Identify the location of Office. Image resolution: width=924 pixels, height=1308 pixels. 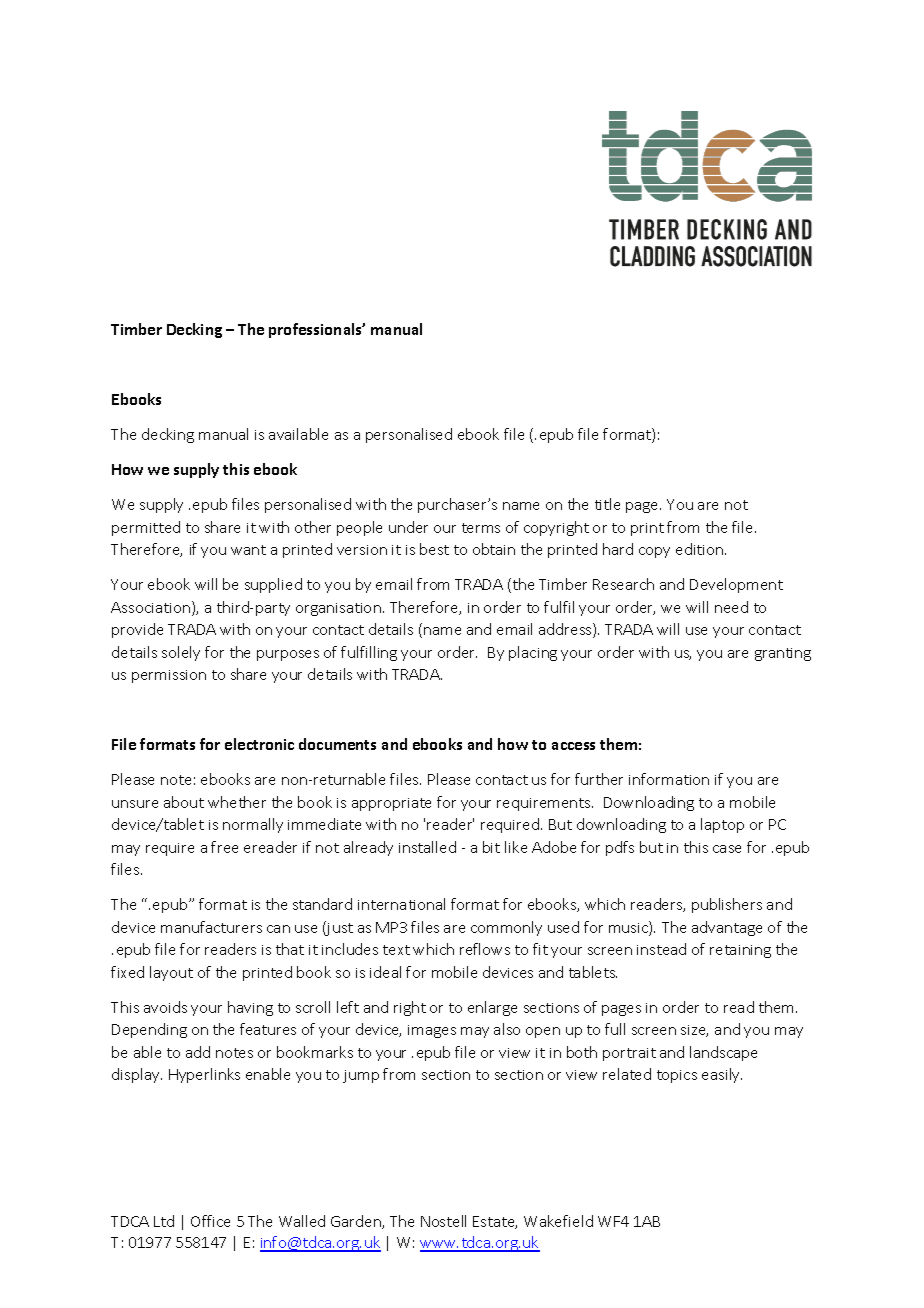
(210, 1221).
